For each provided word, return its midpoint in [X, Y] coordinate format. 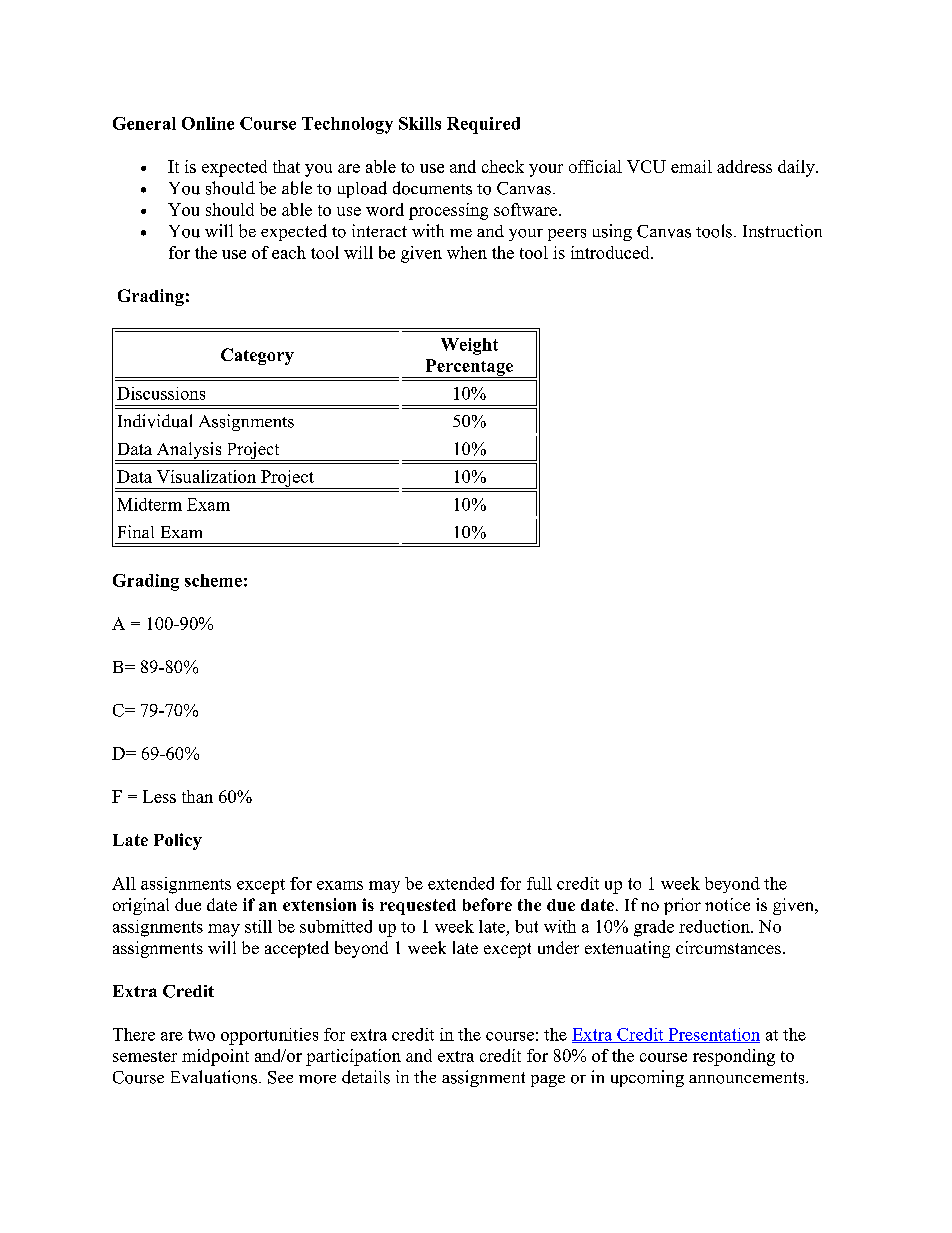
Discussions [161, 393]
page [548, 1081]
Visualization [206, 476]
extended [461, 883]
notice [727, 904]
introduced [611, 252]
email [691, 166]
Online [208, 123]
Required [483, 125]
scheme [213, 580]
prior [682, 906]
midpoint [215, 1057]
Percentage [469, 368]
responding [734, 1057]
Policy [178, 841]
